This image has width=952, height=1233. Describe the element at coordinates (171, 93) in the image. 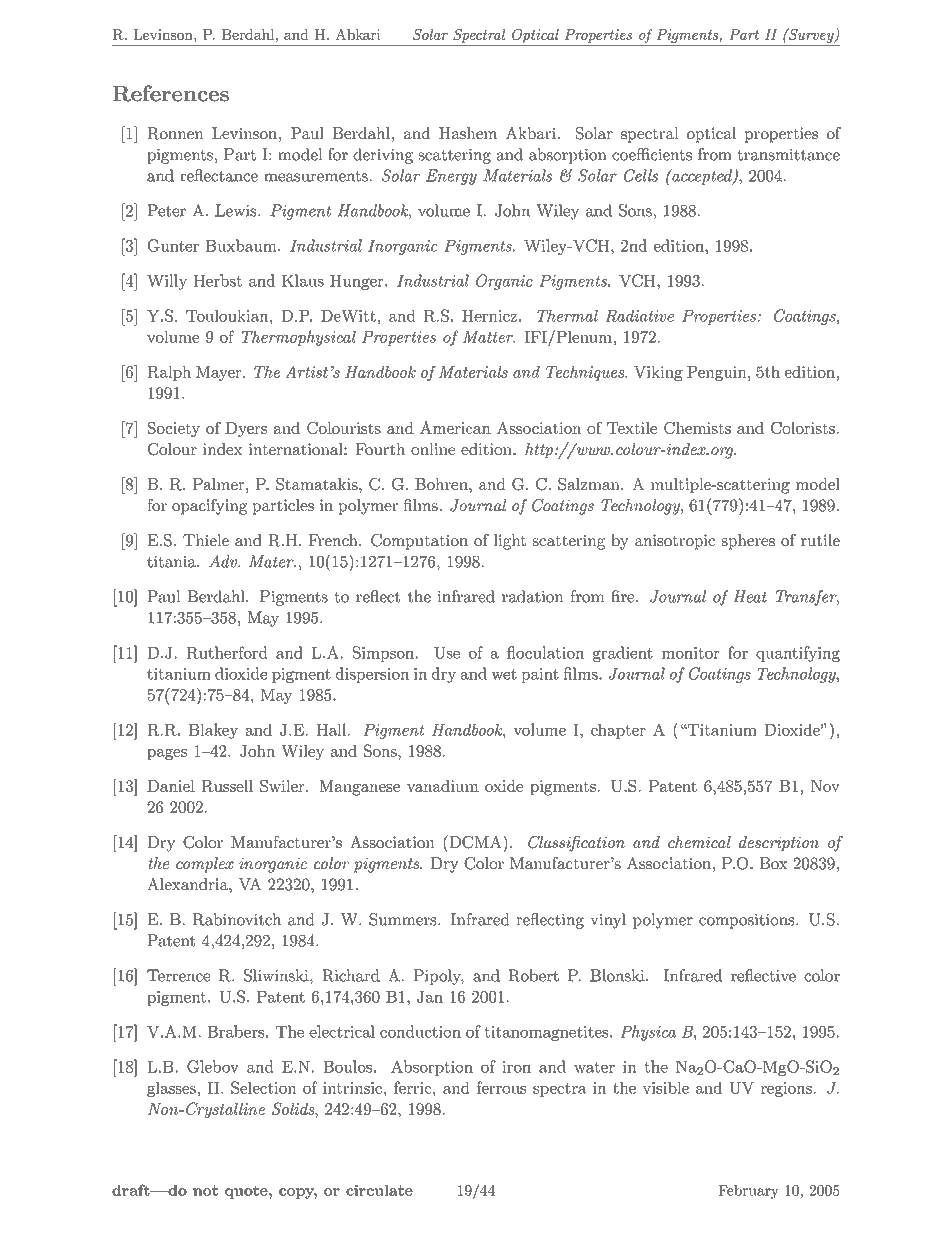

I see `References` at that location.
